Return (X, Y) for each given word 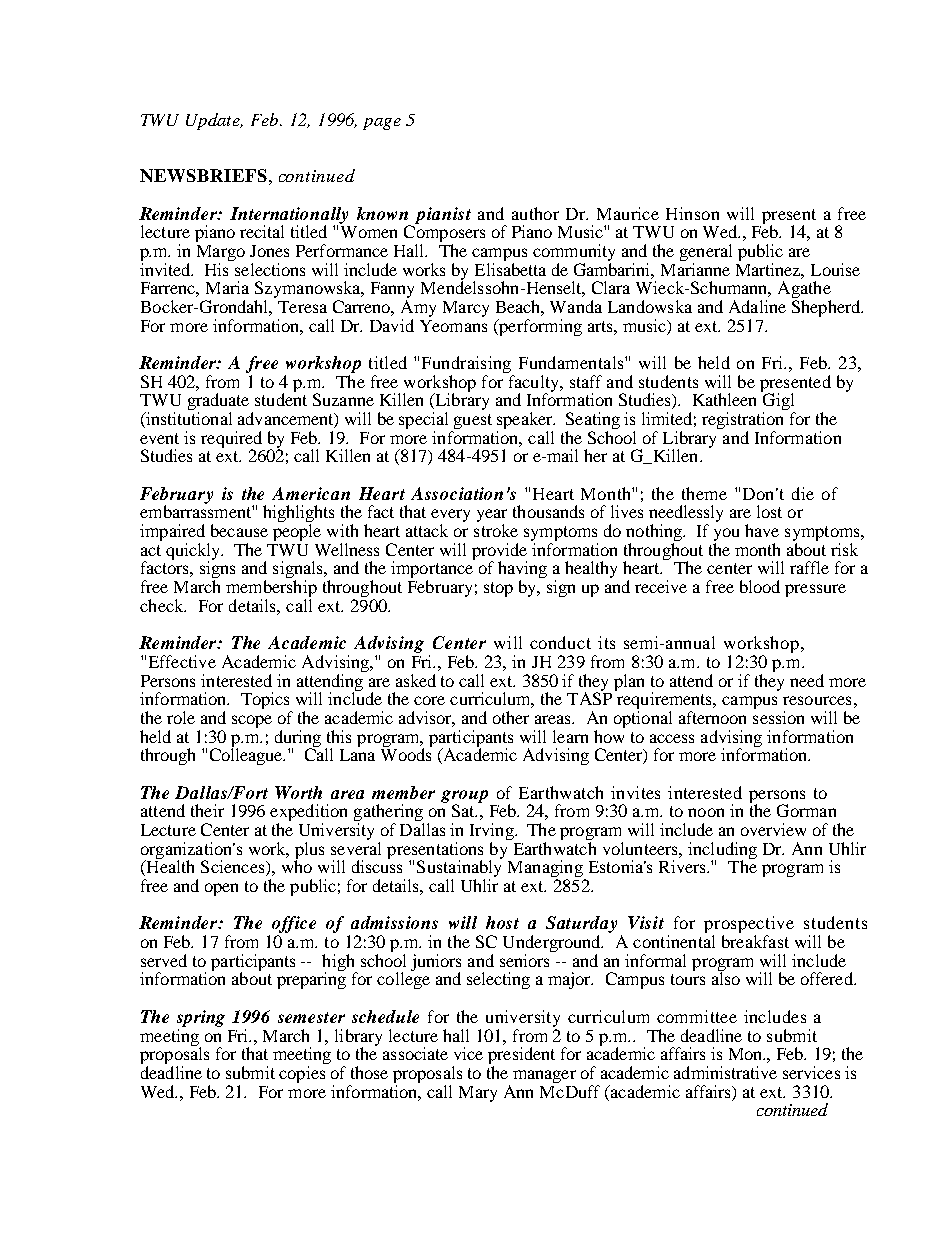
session (778, 717)
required (231, 440)
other (511, 717)
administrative (725, 1072)
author (535, 213)
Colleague (247, 755)
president (521, 1057)
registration (742, 422)
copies (302, 1074)
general (706, 252)
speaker (526, 422)
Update (214, 121)
